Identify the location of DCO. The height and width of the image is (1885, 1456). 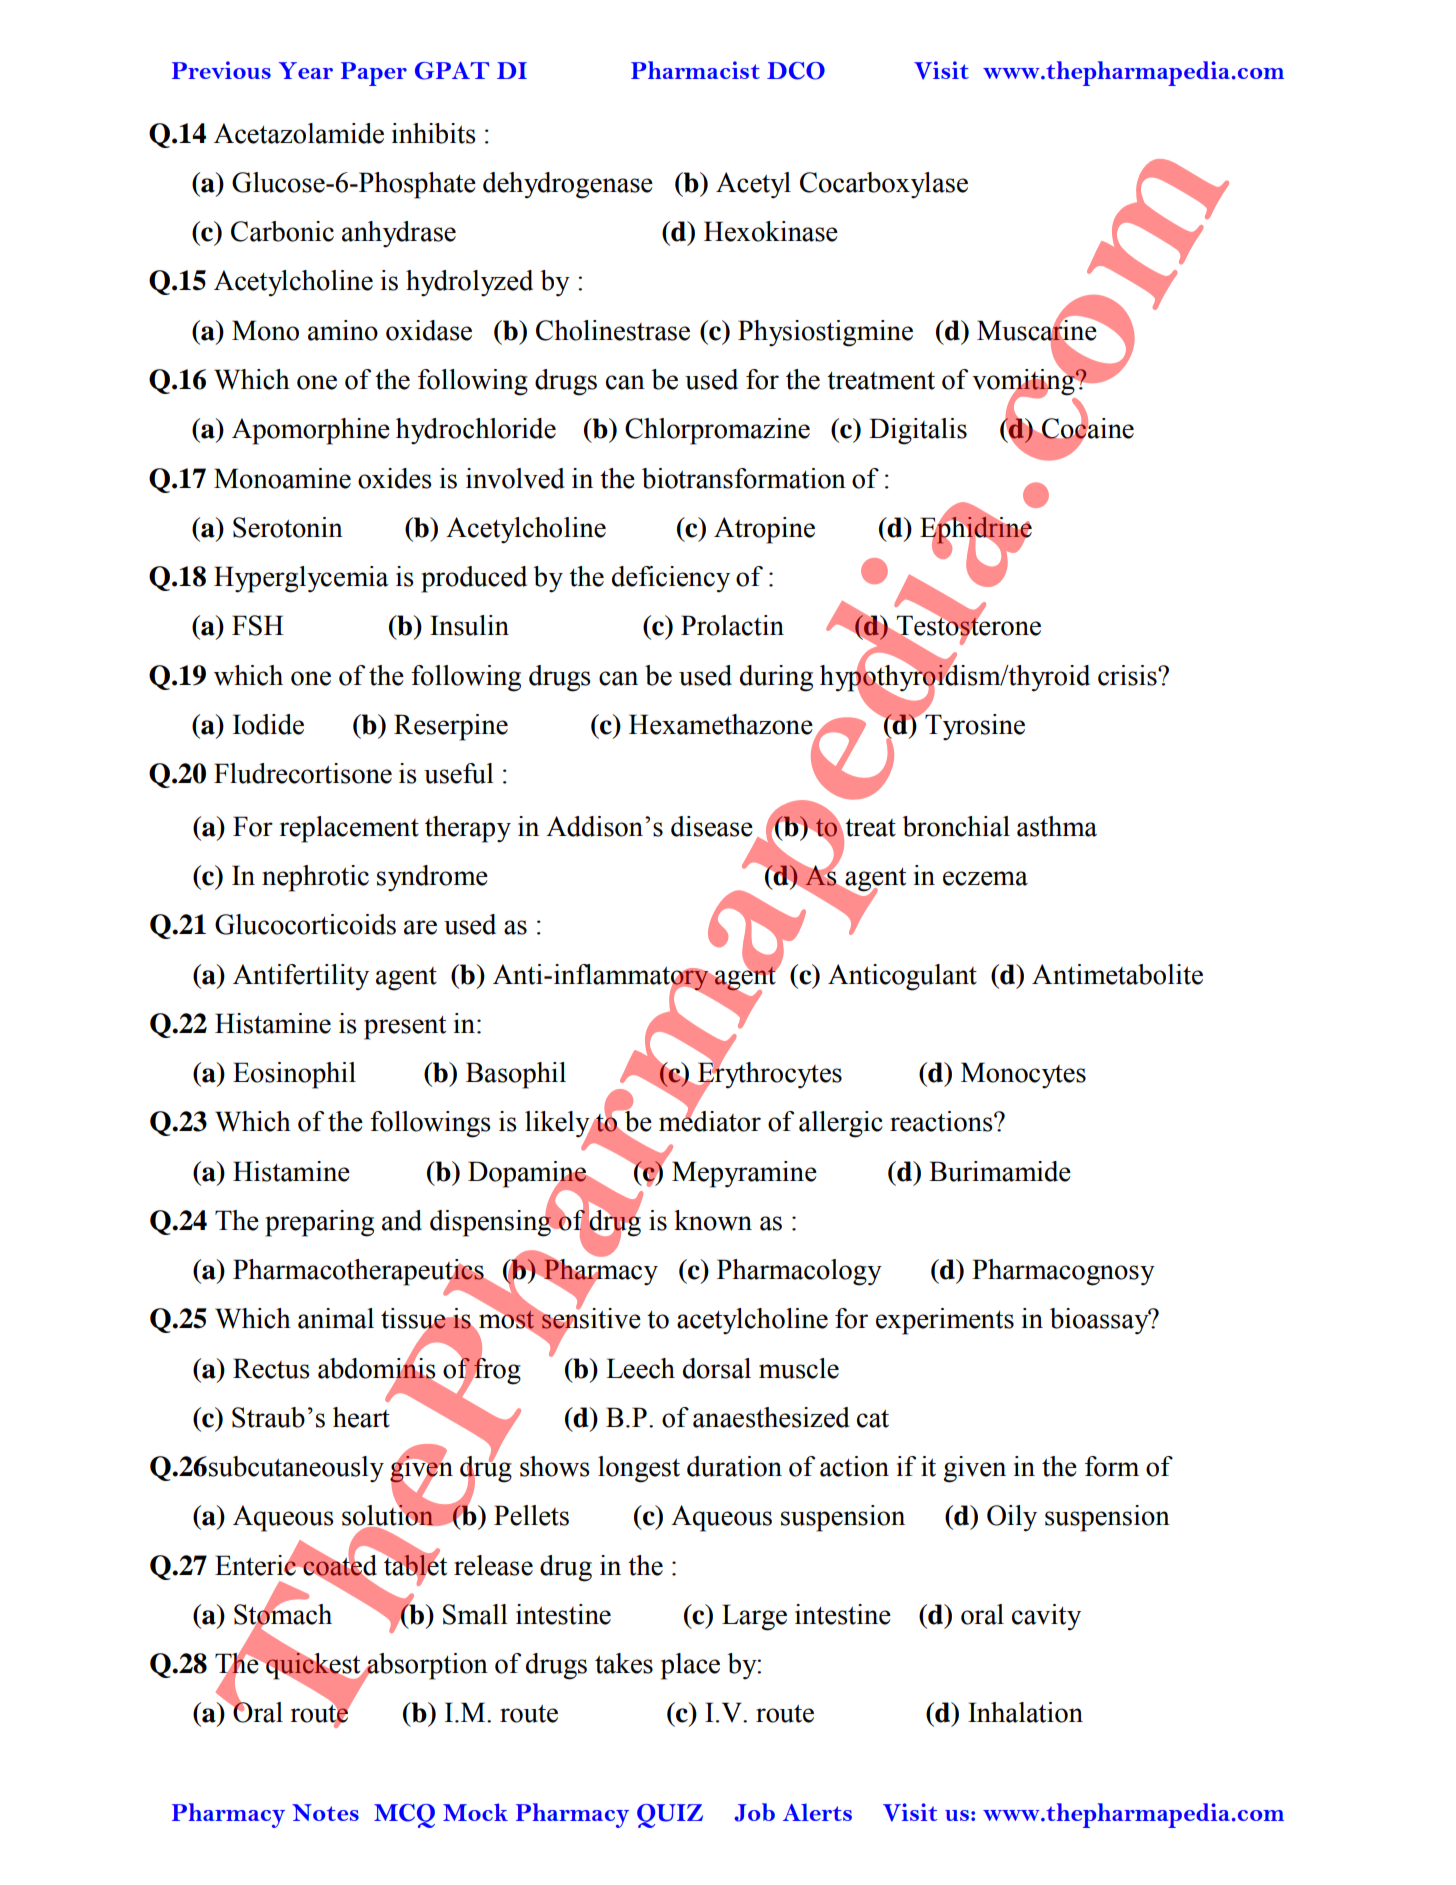
(796, 71).
